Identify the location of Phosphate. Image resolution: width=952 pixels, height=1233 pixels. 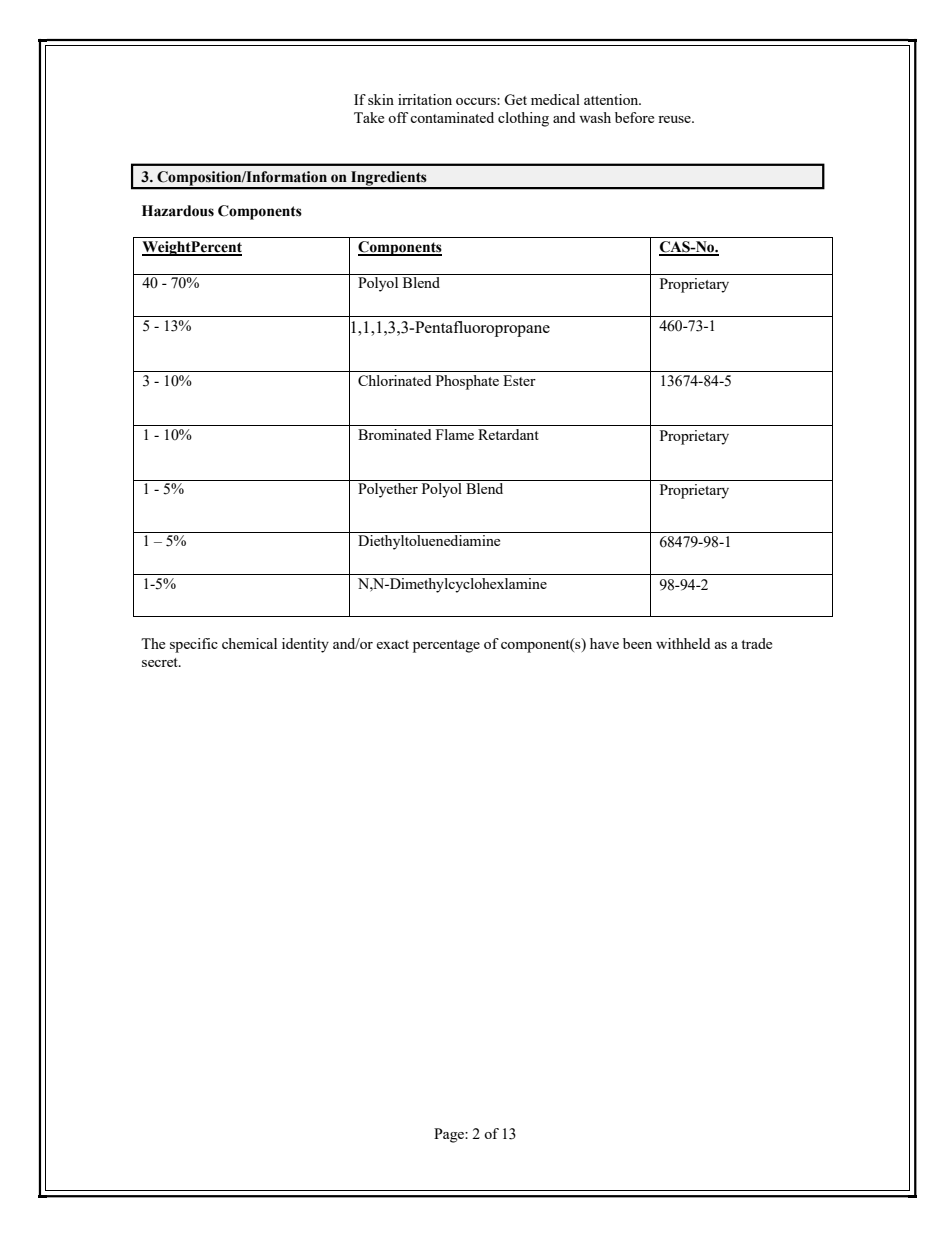
(467, 382).
